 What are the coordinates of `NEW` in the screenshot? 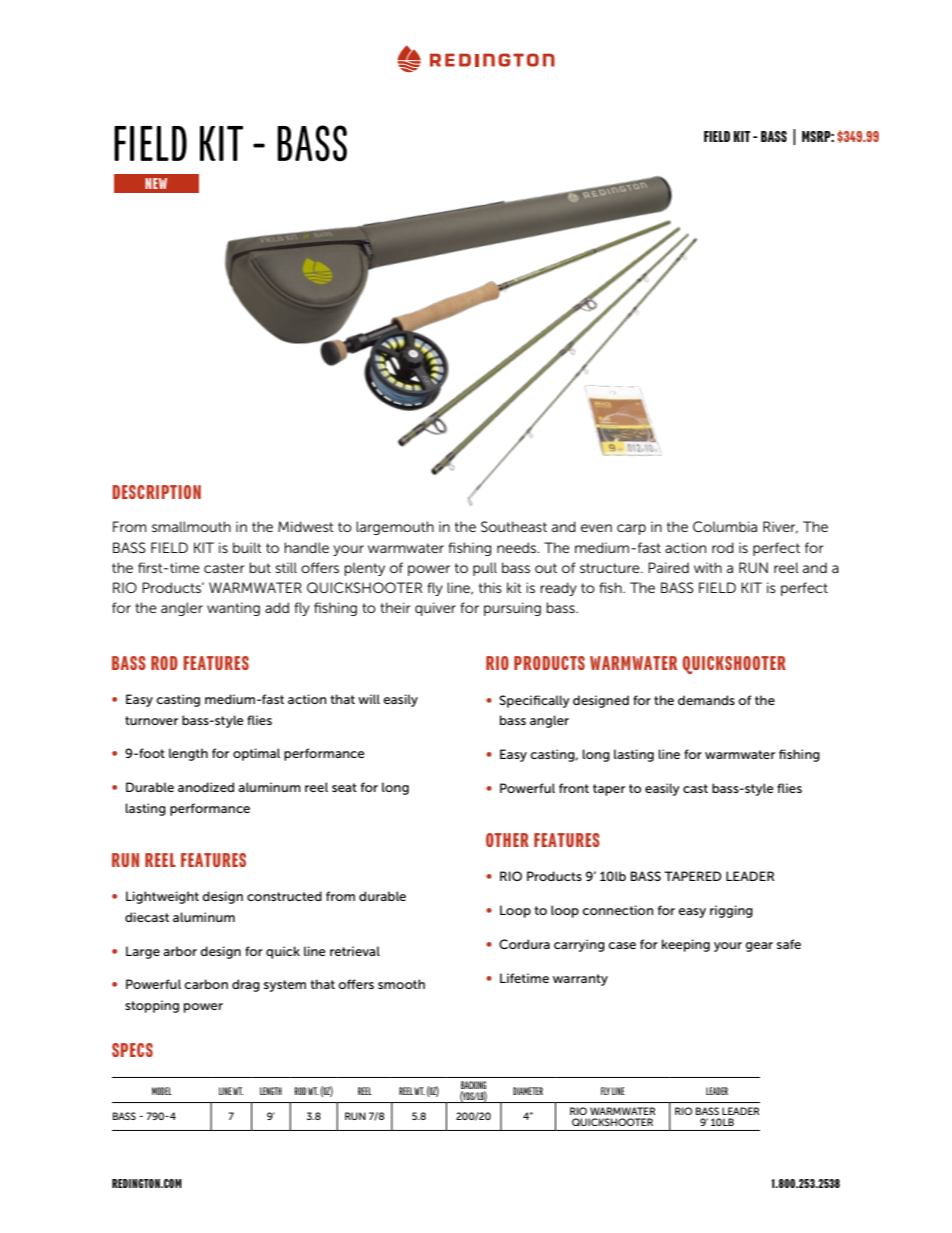 It's located at (156, 183).
